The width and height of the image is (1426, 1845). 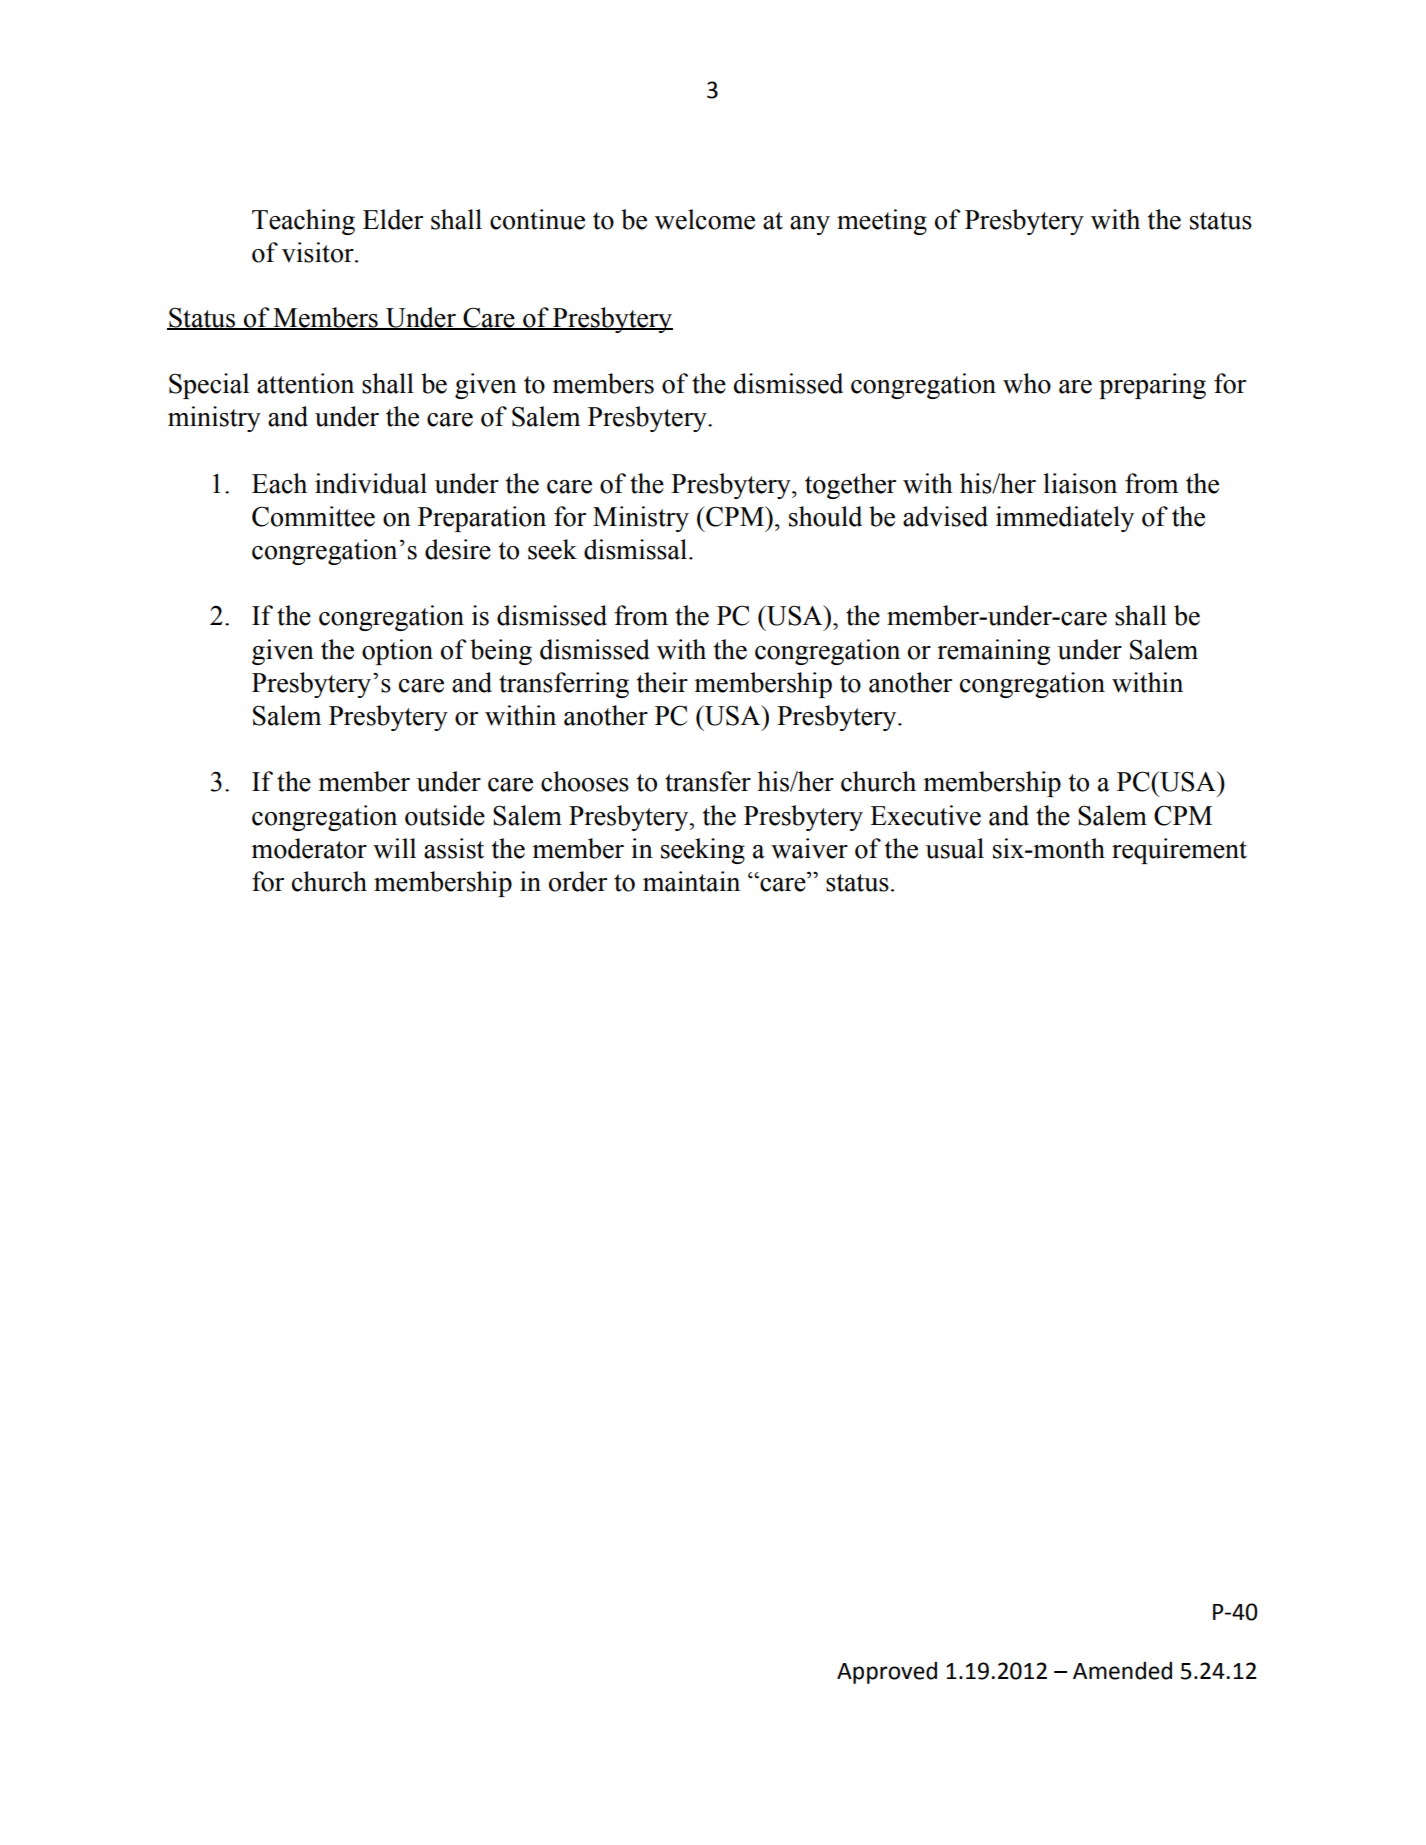 I want to click on who, so click(x=1027, y=383).
